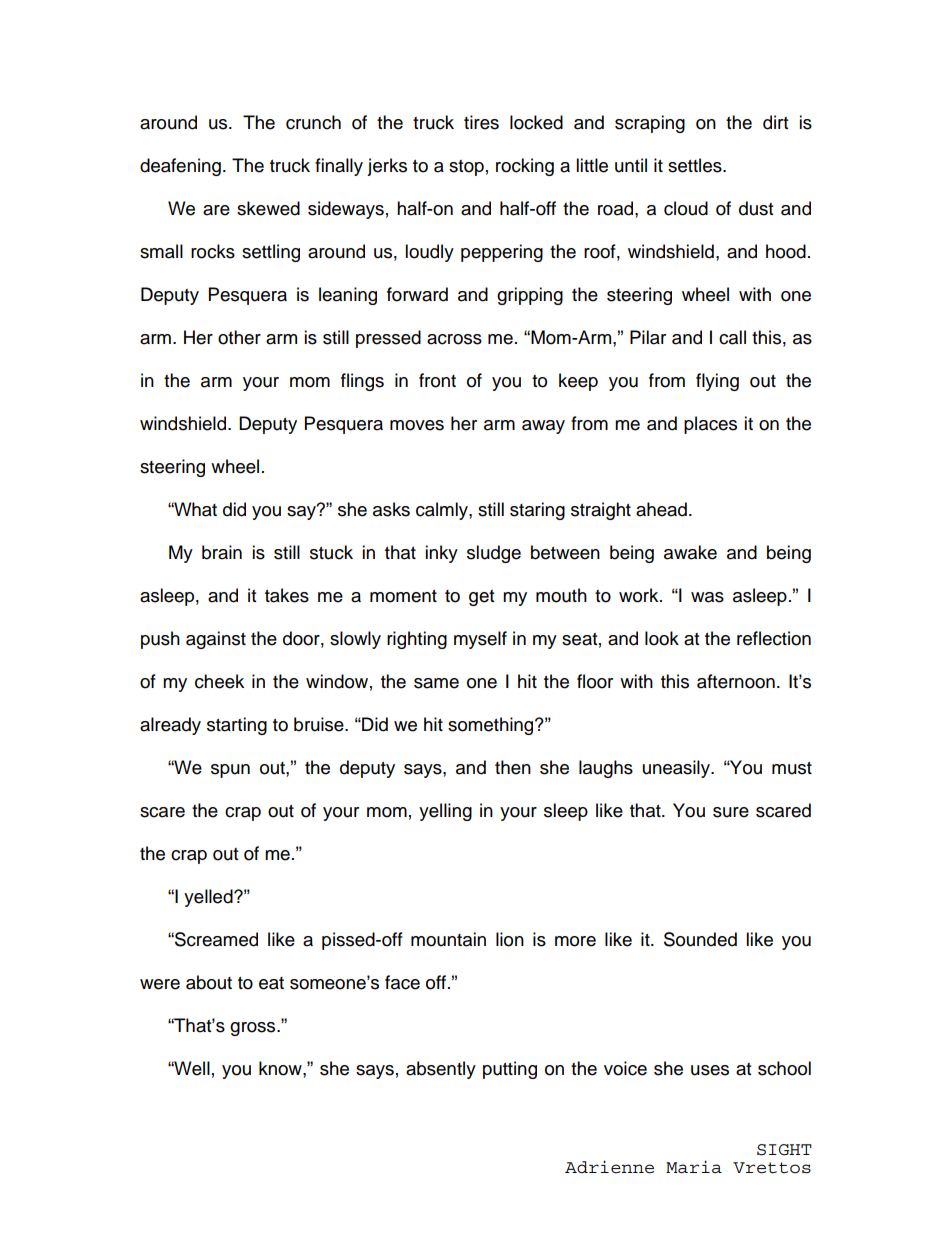 This image has height=1233, width=952. I want to click on yelling, so click(445, 812).
